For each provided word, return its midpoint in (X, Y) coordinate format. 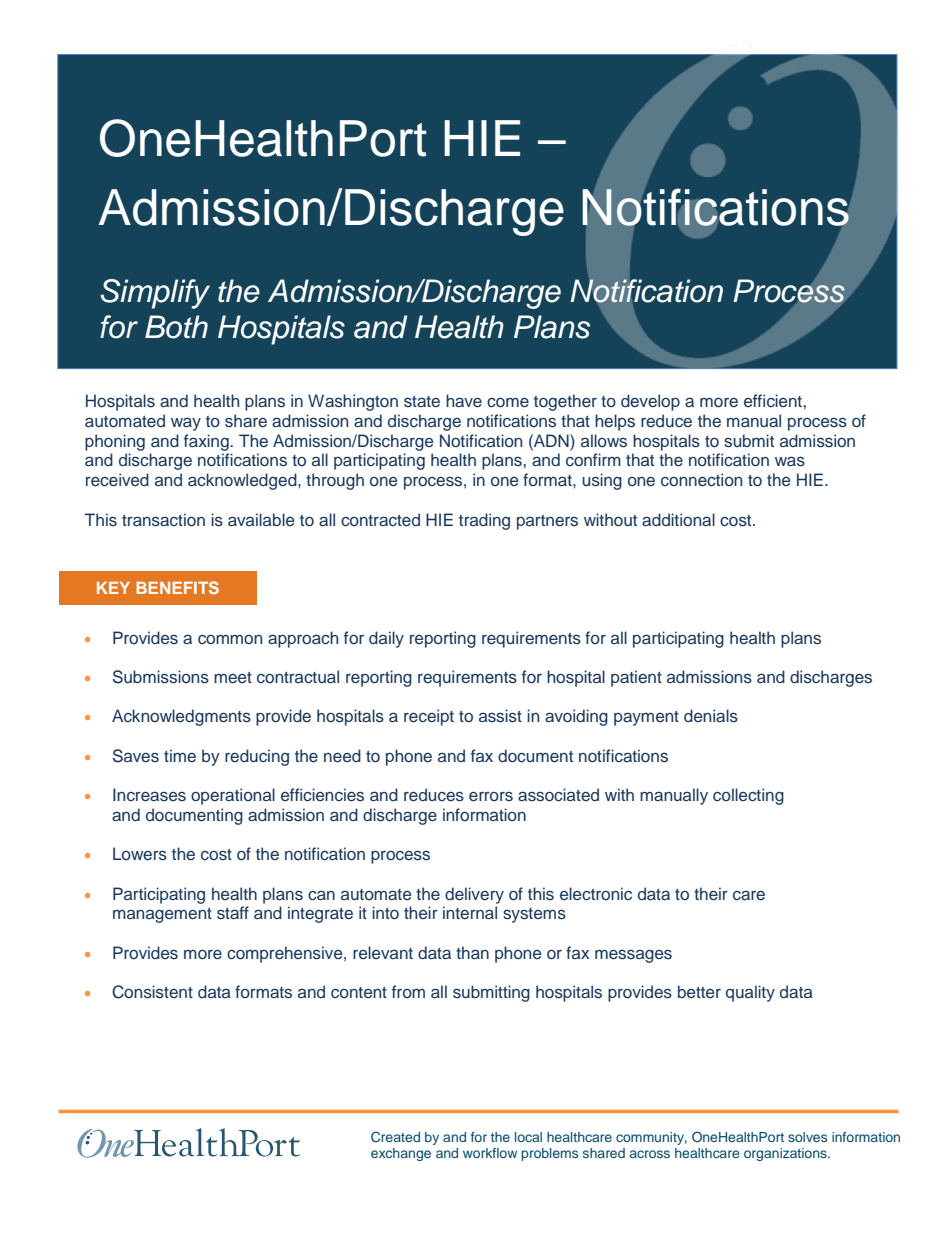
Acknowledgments (181, 717)
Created (395, 1136)
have (464, 400)
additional (678, 519)
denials (711, 716)
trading (484, 521)
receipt (429, 717)
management (162, 915)
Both (176, 327)
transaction (163, 520)
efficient (774, 400)
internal (470, 912)
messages (633, 956)
